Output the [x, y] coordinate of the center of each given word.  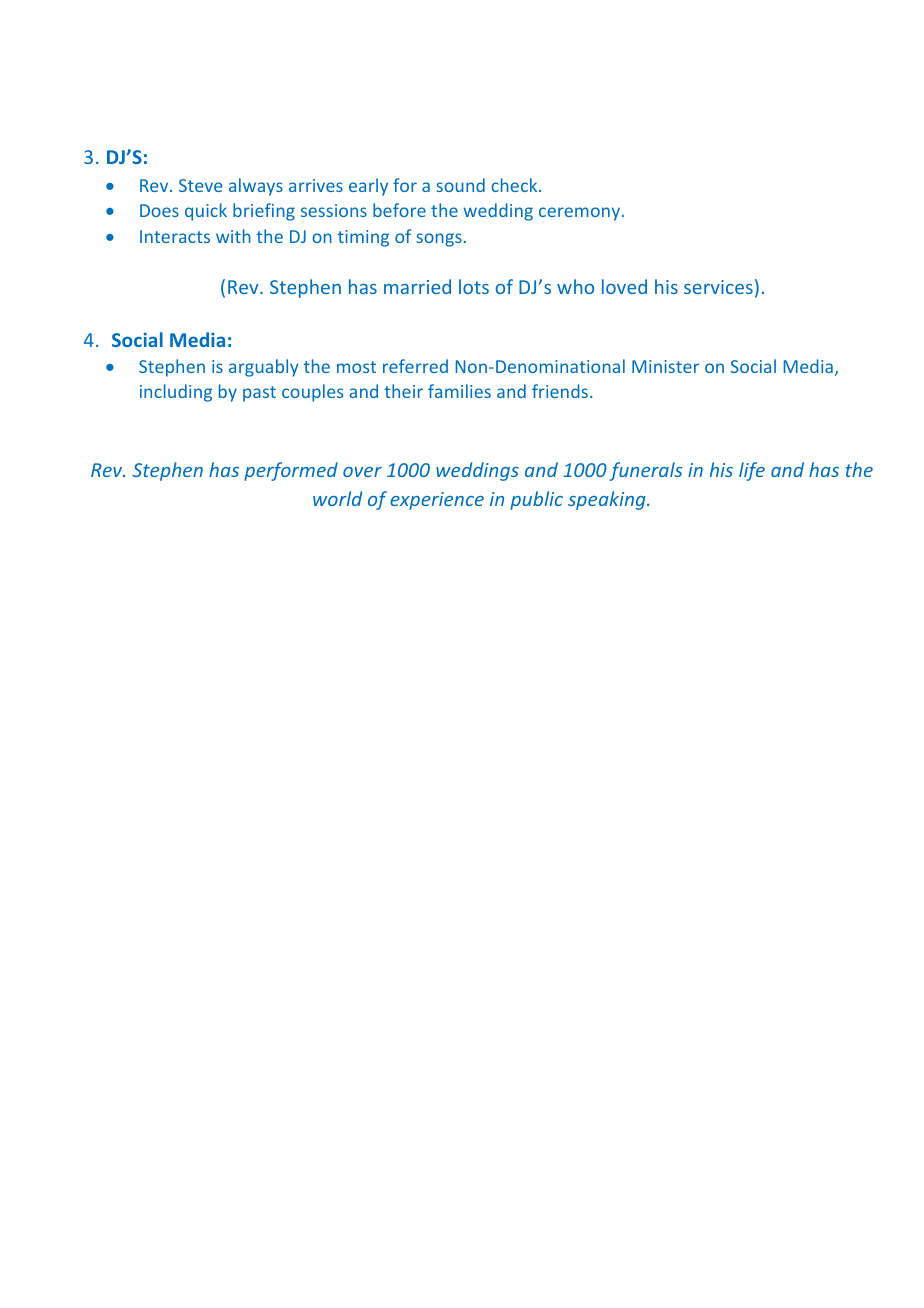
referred [415, 366]
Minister [665, 366]
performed [291, 471]
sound [460, 185]
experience [437, 501]
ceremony [581, 214]
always [256, 187]
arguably [264, 368]
